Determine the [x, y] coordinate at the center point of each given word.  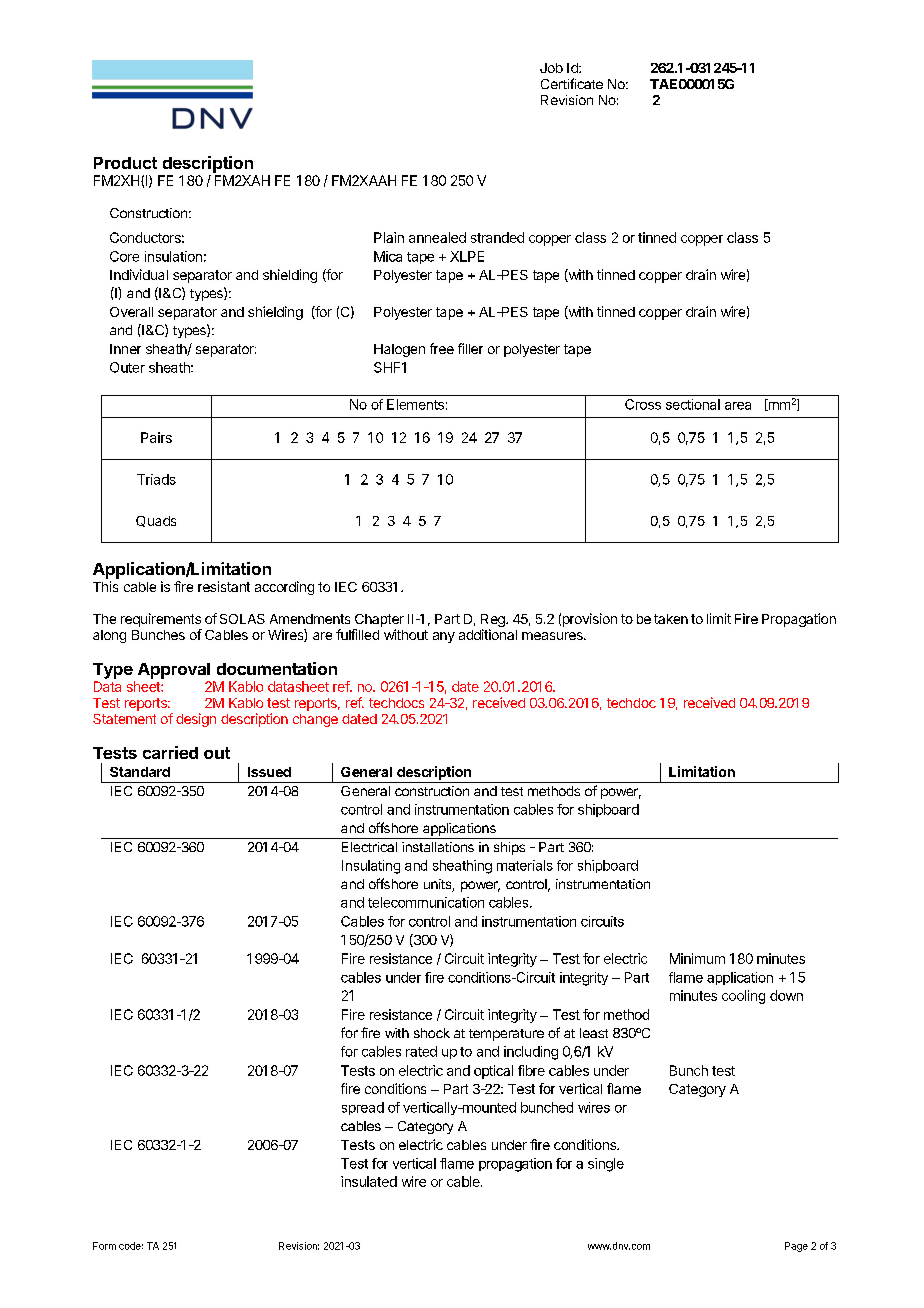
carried [170, 752]
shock [432, 1033]
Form [104, 1246]
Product [125, 163]
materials [525, 865]
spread [363, 1108]
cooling [743, 997]
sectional [693, 404]
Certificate [572, 83]
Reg [494, 622]
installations [438, 847]
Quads [156, 521]
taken [671, 619]
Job [551, 68]
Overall [131, 312]
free [442, 348]
